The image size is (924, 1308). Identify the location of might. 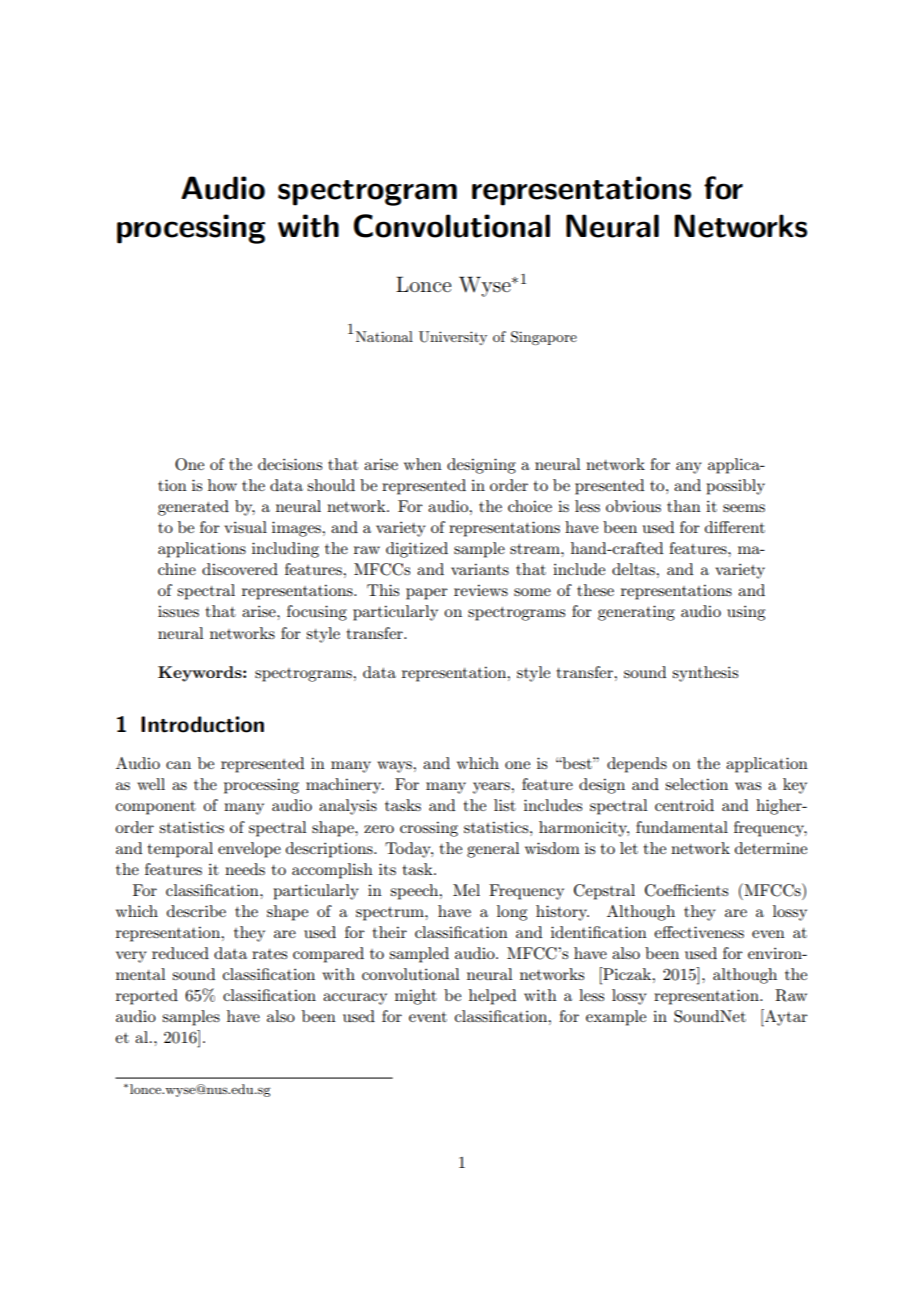
(416, 997).
